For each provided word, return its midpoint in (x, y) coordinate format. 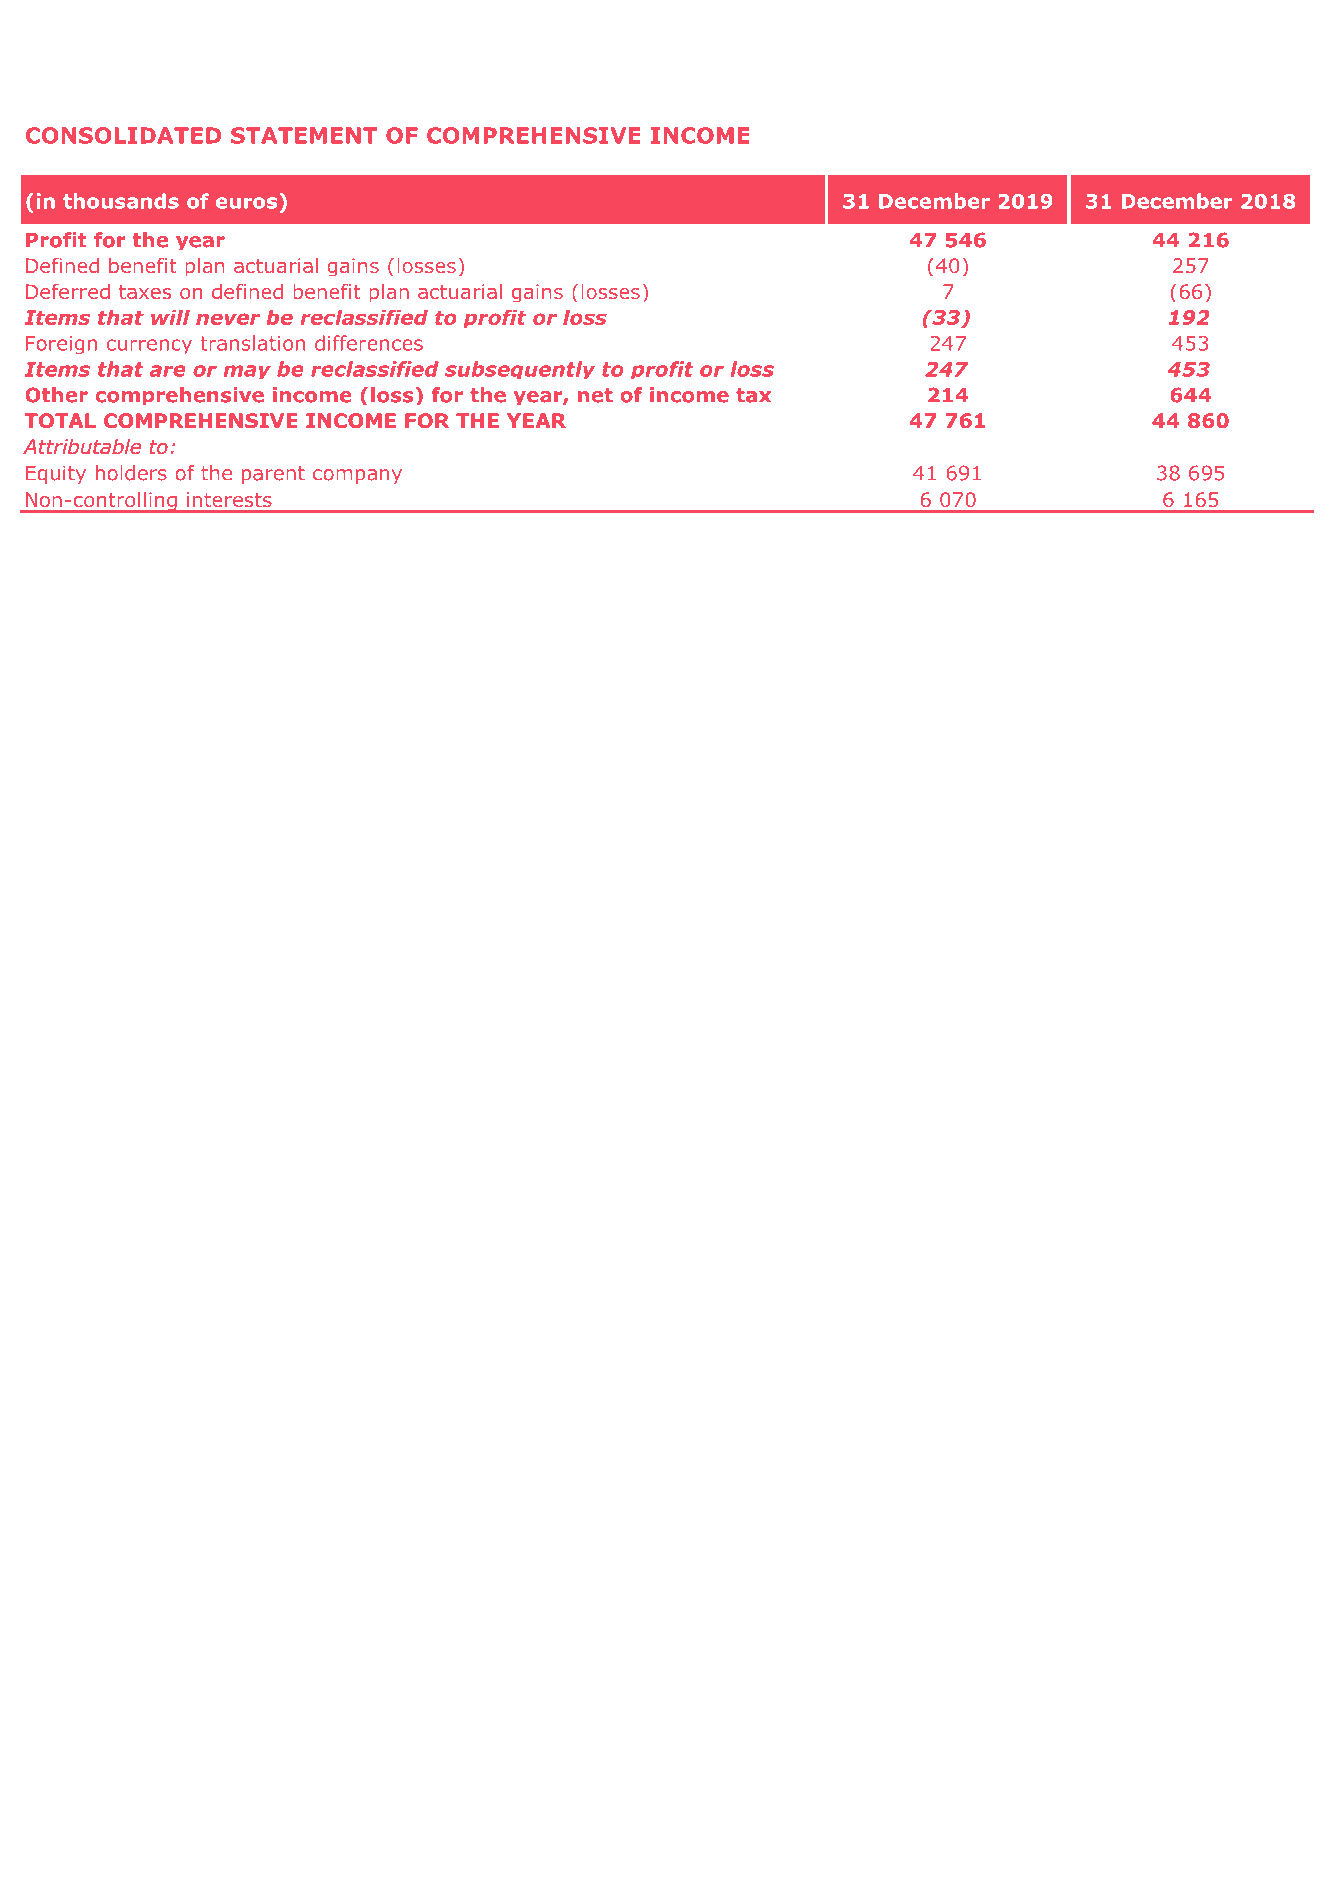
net (595, 395)
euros (246, 203)
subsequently (520, 370)
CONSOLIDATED (124, 135)
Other (56, 395)
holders (131, 473)
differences (369, 343)
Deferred (68, 292)
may (247, 372)
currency (149, 346)
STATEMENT (304, 135)
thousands (121, 201)
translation (252, 343)
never (228, 319)
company (357, 476)
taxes (145, 292)
